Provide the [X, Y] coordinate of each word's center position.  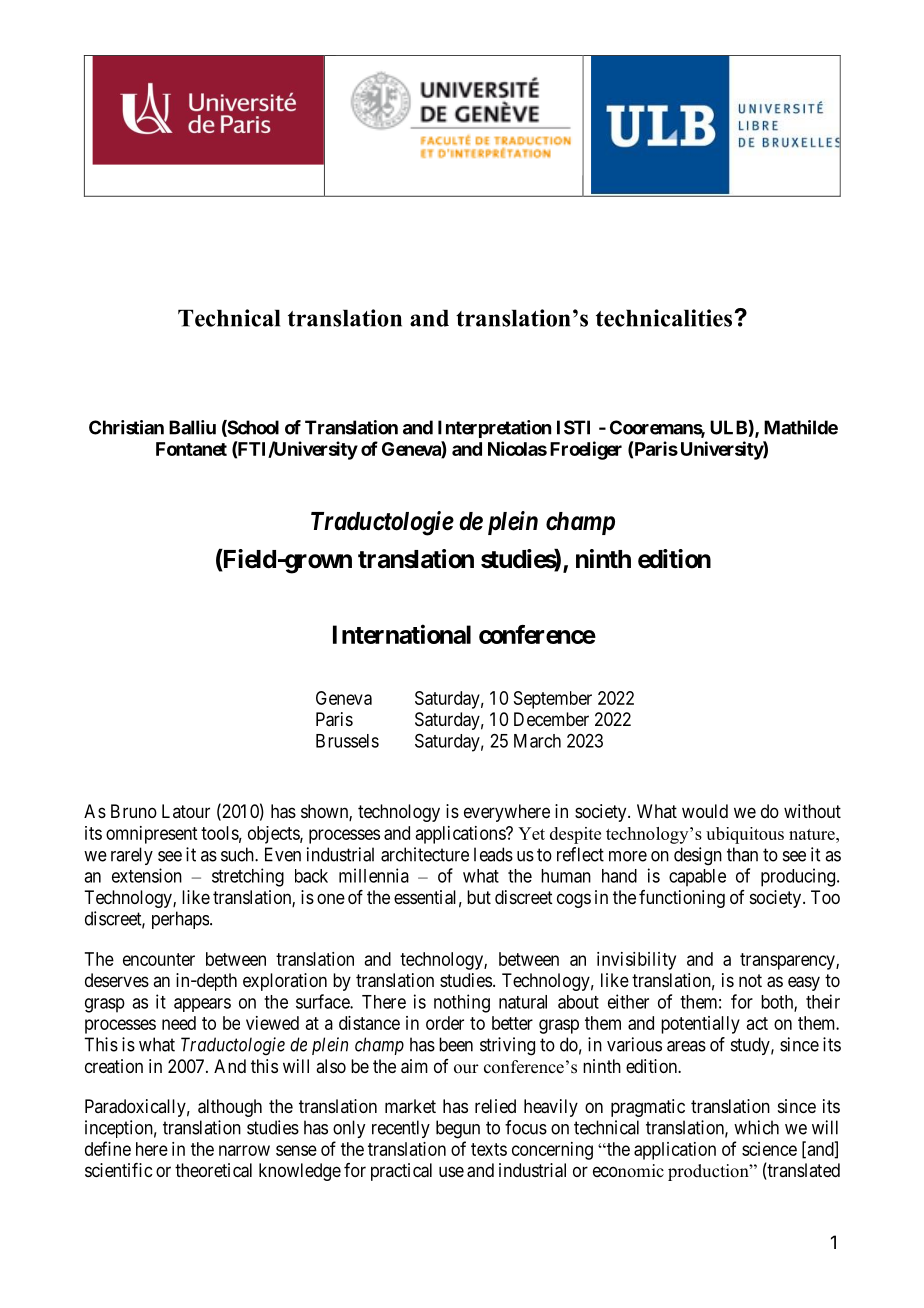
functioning [682, 899]
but [479, 897]
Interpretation [494, 429]
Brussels [347, 741]
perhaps [180, 920]
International [402, 634]
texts [489, 1149]
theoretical [213, 1170]
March [537, 741]
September [553, 700]
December [551, 719]
